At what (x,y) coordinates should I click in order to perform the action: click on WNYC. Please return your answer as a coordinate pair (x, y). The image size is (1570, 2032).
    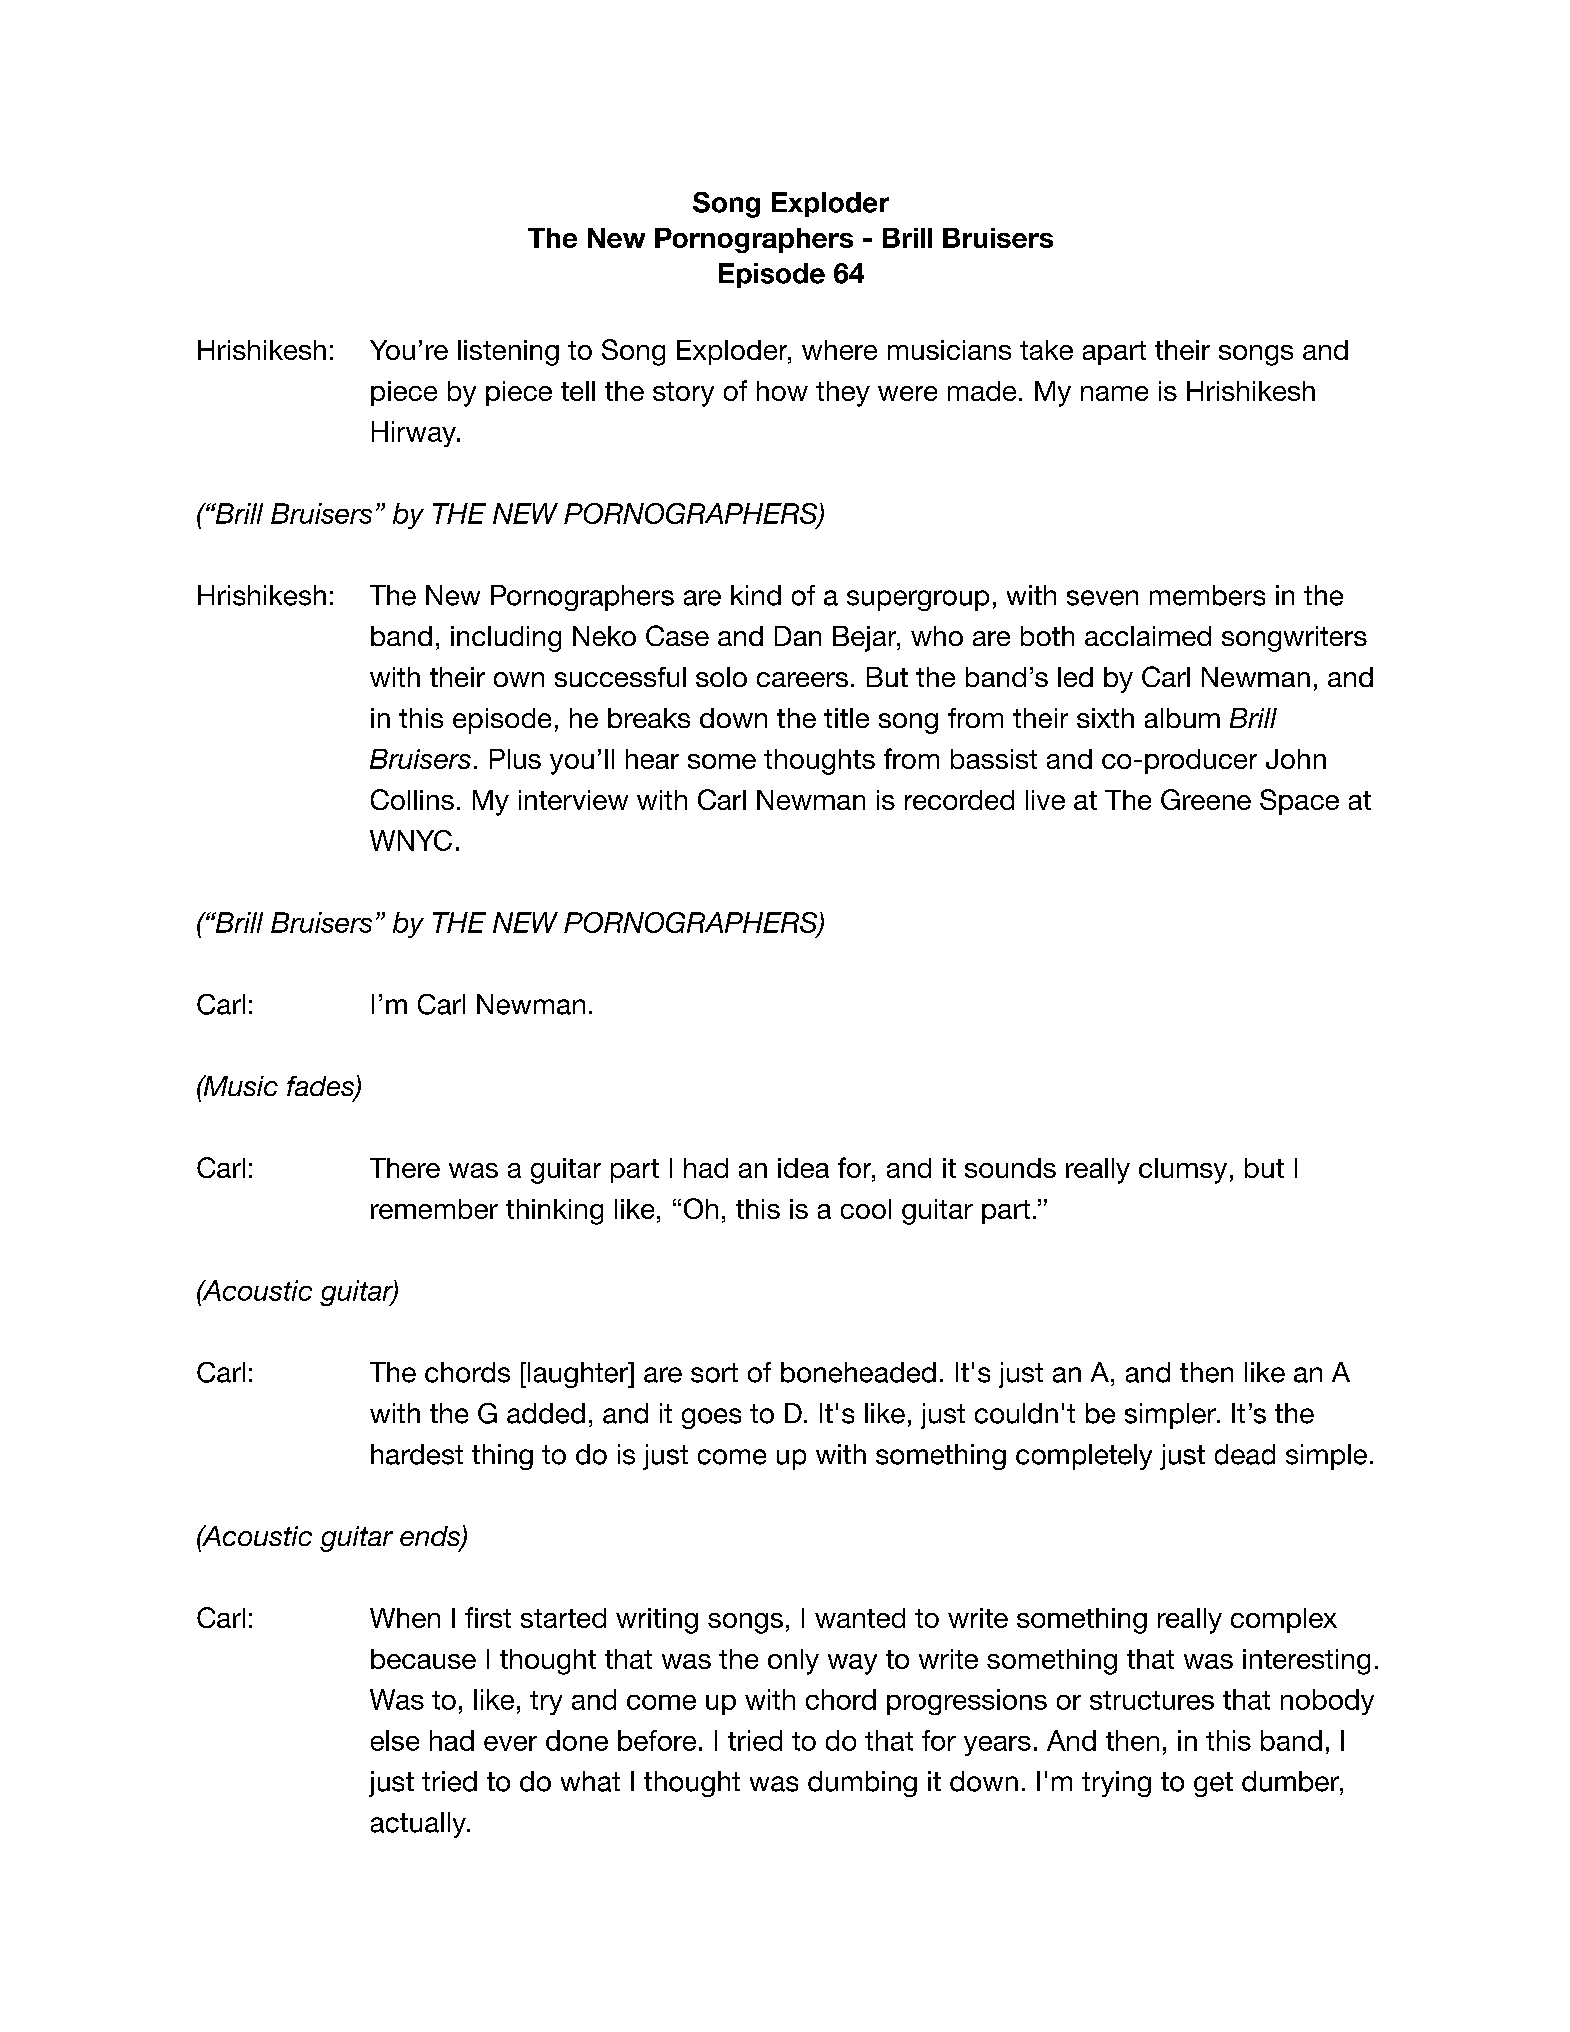
    Looking at the image, I should click on (411, 840).
